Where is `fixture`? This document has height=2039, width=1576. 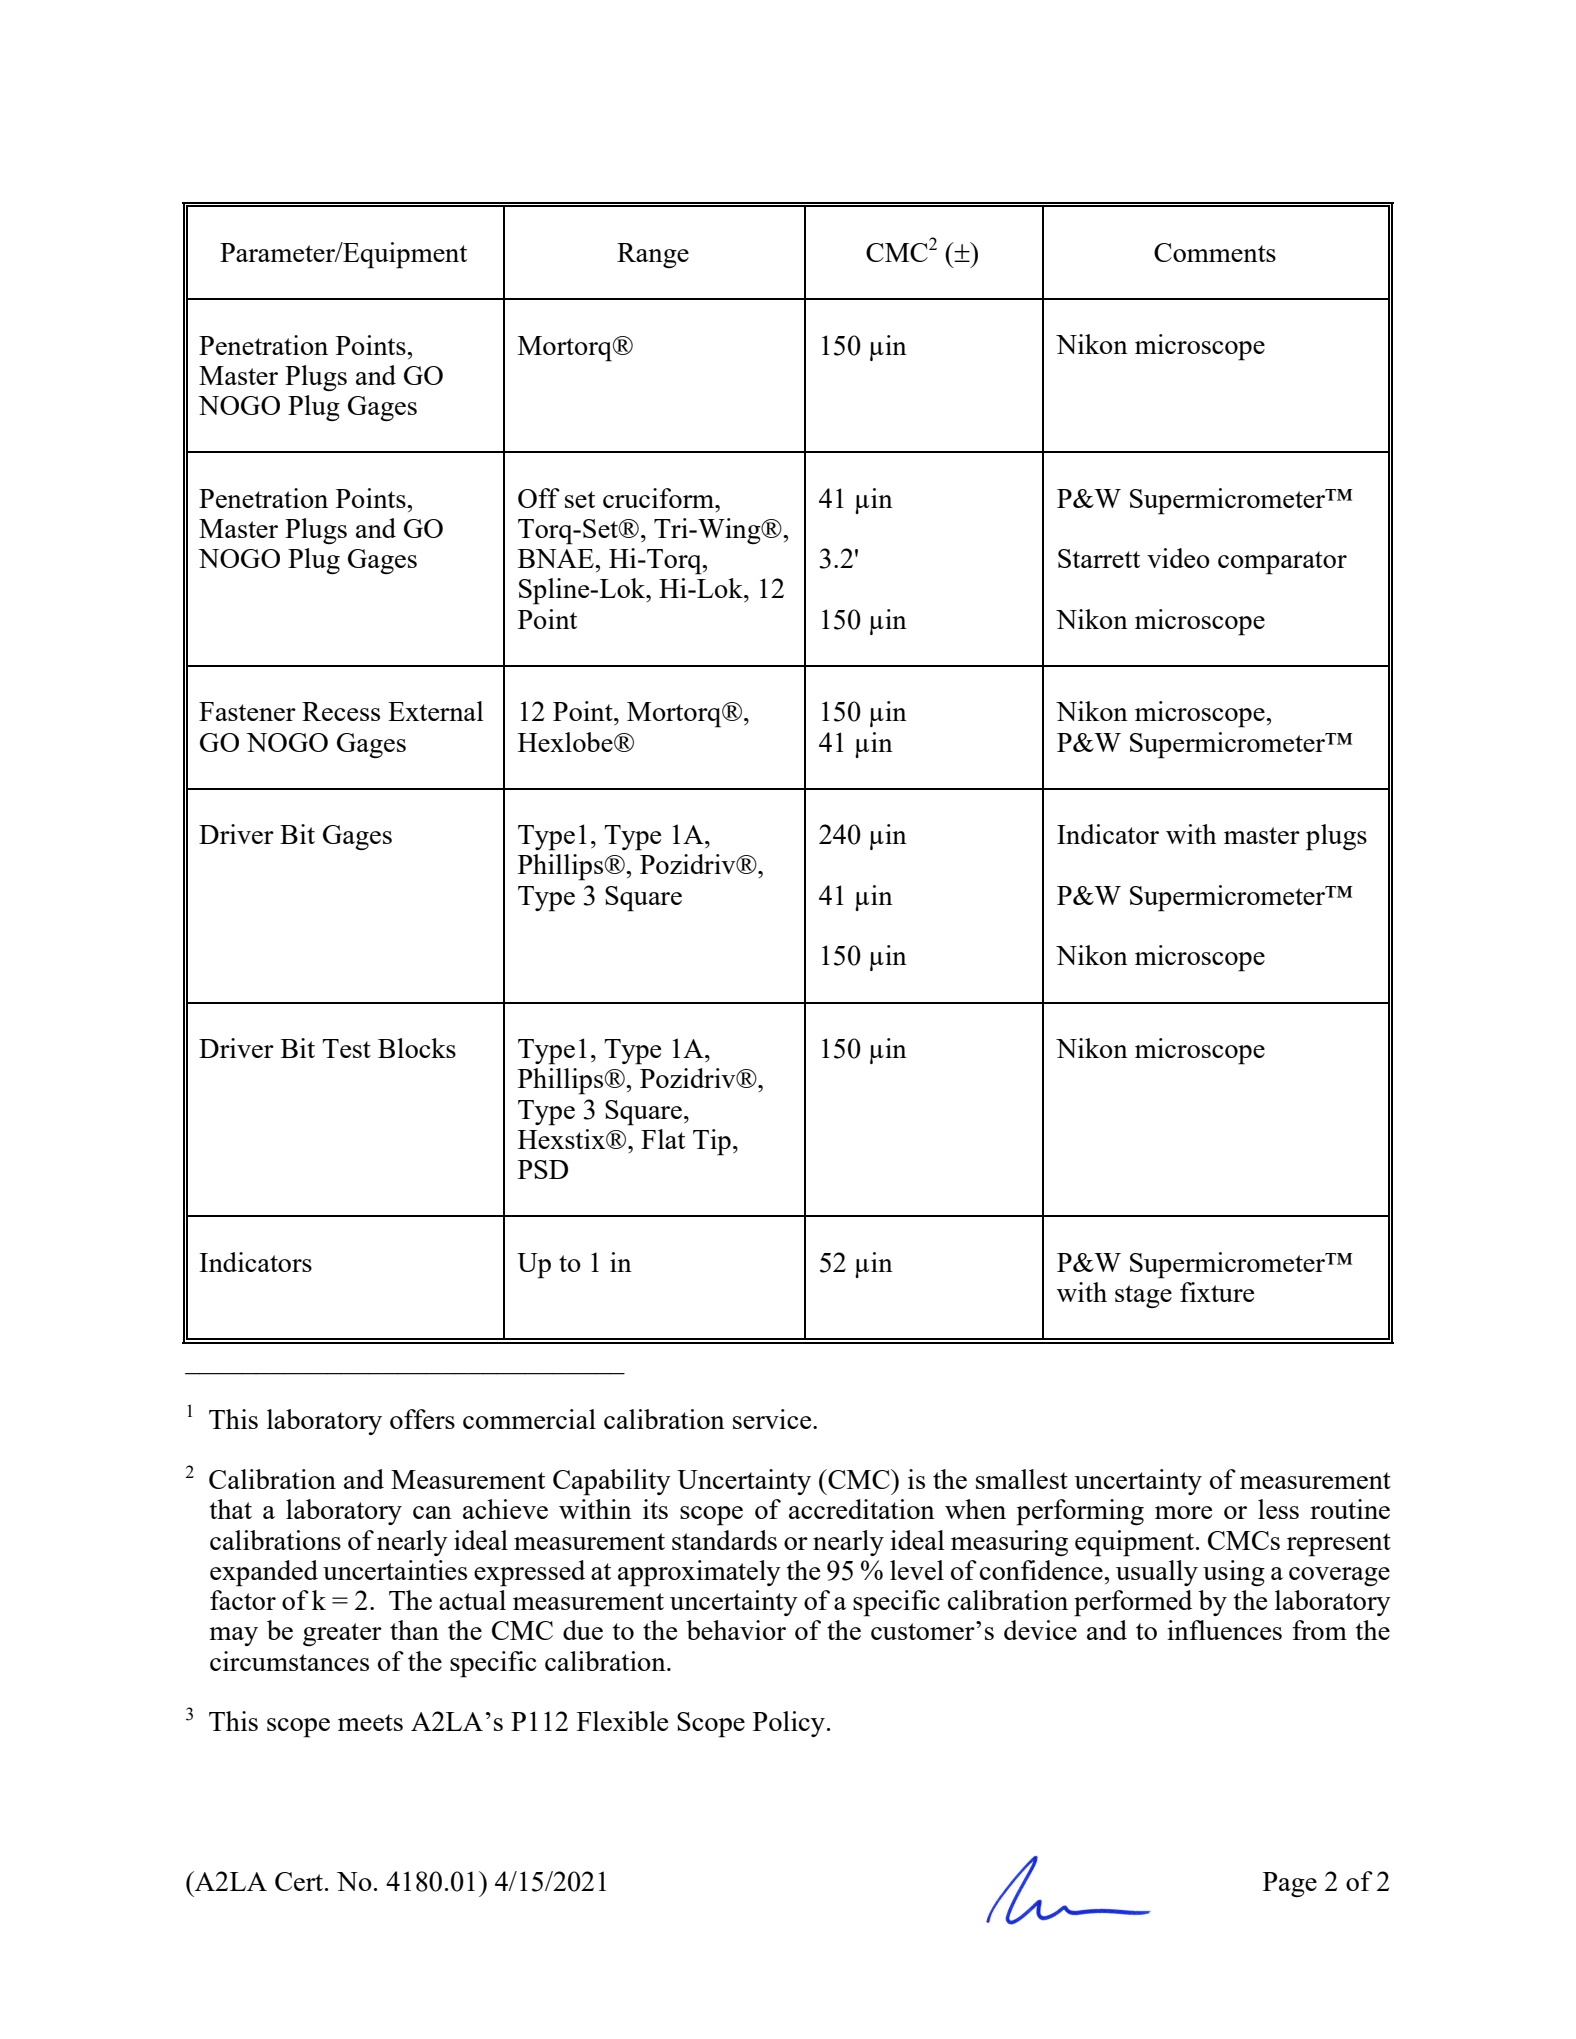 fixture is located at coordinates (1217, 1292).
